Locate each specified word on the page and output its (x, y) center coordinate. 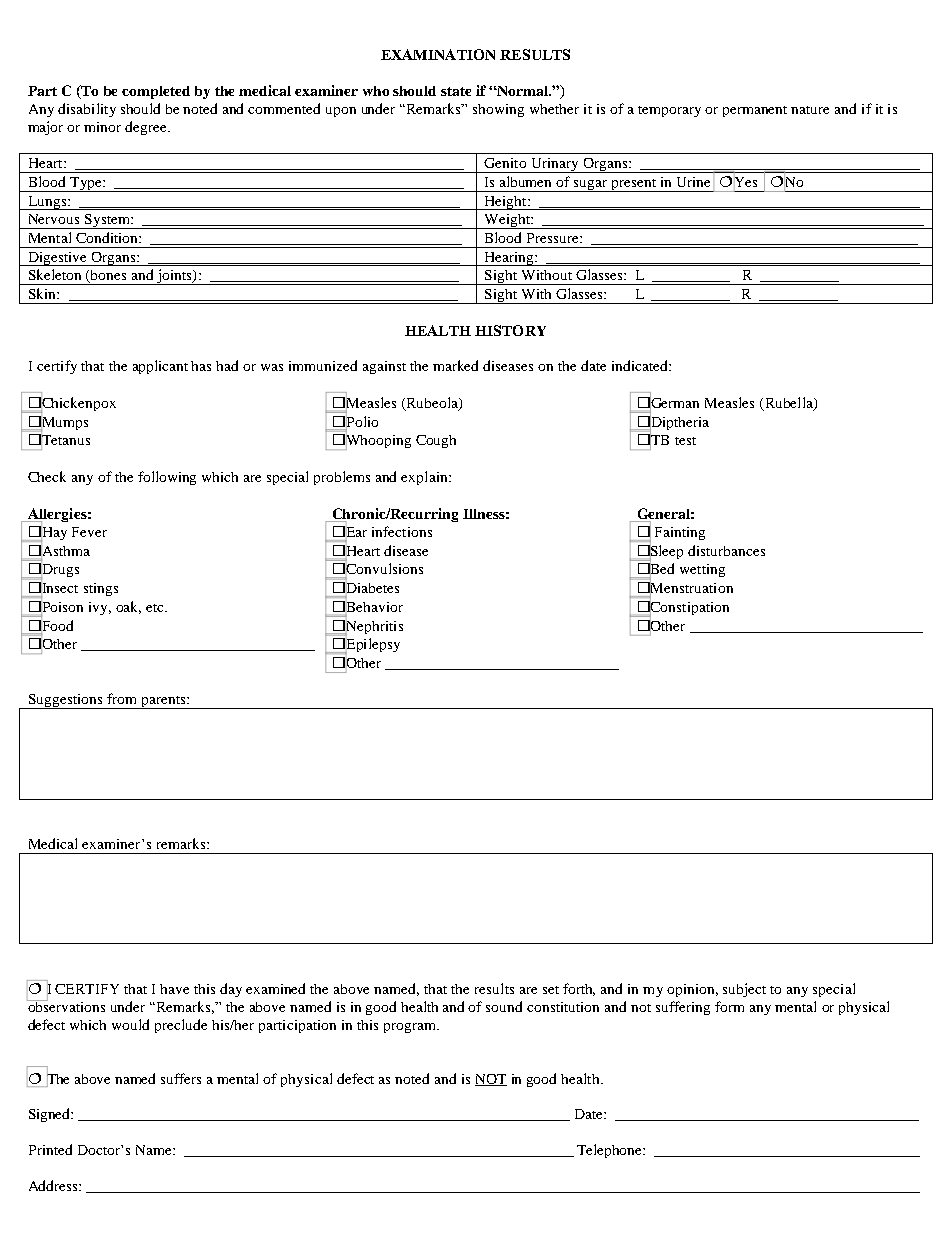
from (121, 698)
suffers (181, 1078)
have (174, 989)
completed (156, 92)
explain (425, 478)
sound (504, 1006)
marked (455, 365)
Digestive (57, 259)
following (167, 478)
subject (744, 990)
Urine (693, 182)
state (456, 91)
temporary (669, 111)
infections (402, 531)
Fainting (680, 533)
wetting (702, 570)
